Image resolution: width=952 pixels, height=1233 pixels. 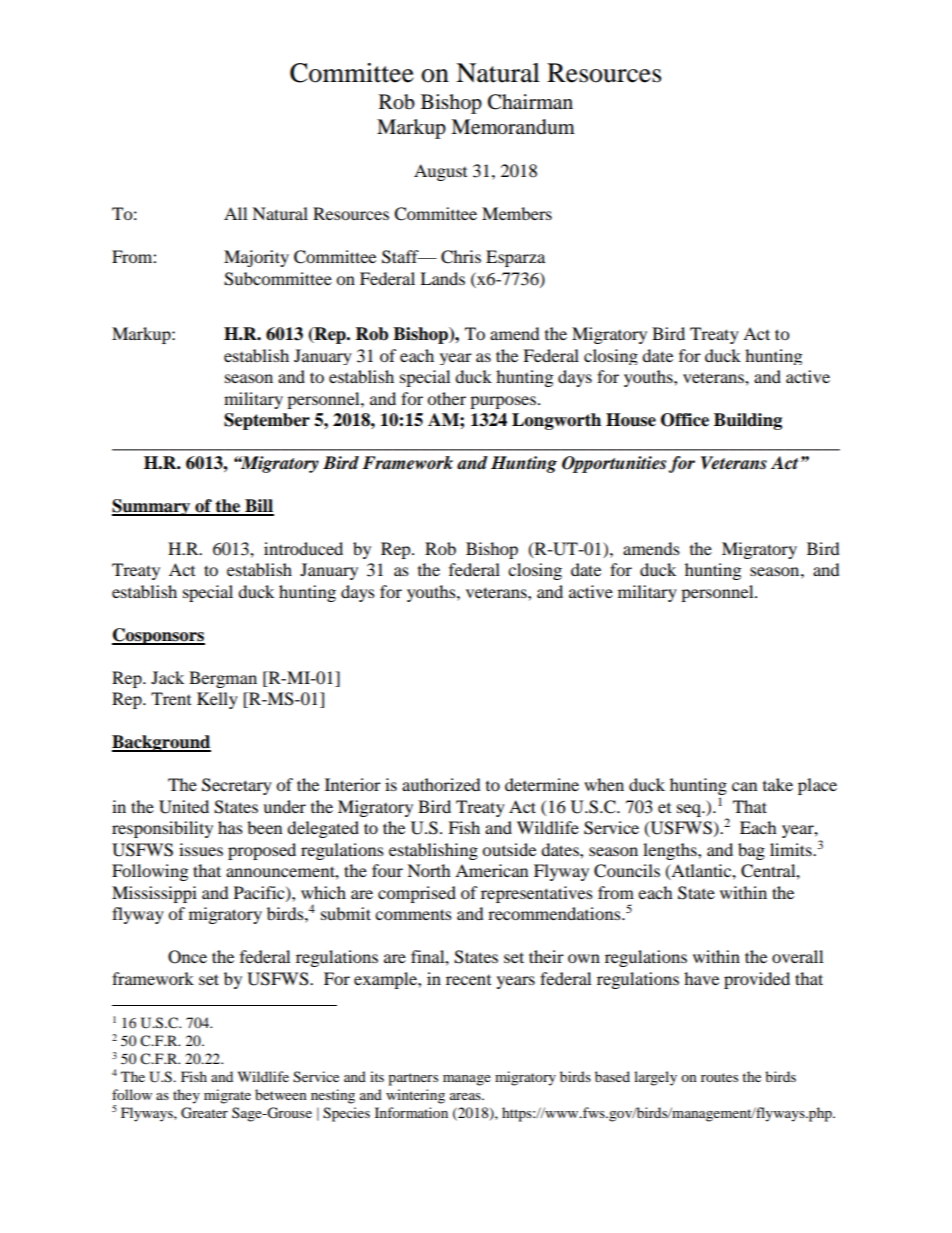 What do you see at coordinates (748, 421) in the image?
I see `Building` at bounding box center [748, 421].
